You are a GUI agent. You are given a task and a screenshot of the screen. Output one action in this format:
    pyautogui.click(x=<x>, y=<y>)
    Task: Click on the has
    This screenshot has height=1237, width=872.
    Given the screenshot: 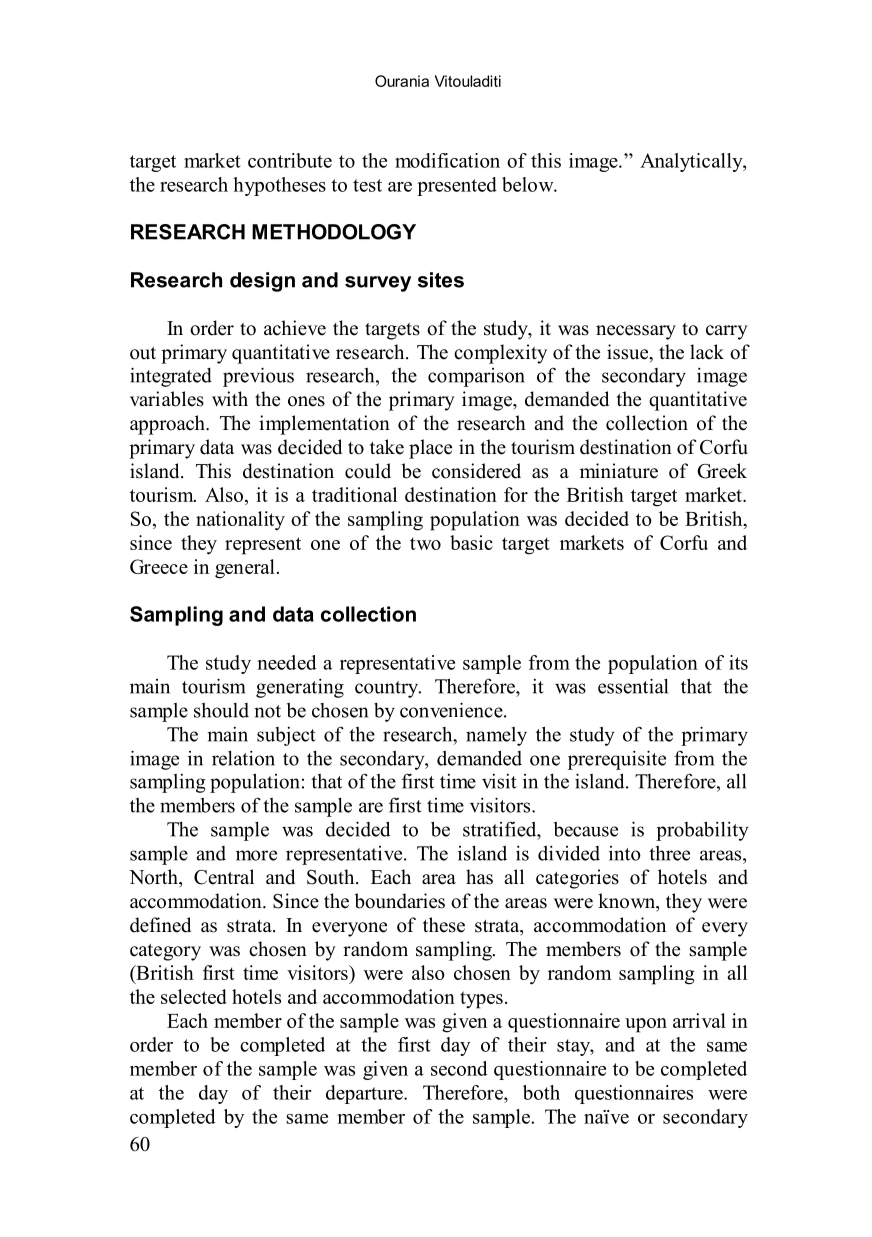 What is the action you would take?
    pyautogui.click(x=479, y=877)
